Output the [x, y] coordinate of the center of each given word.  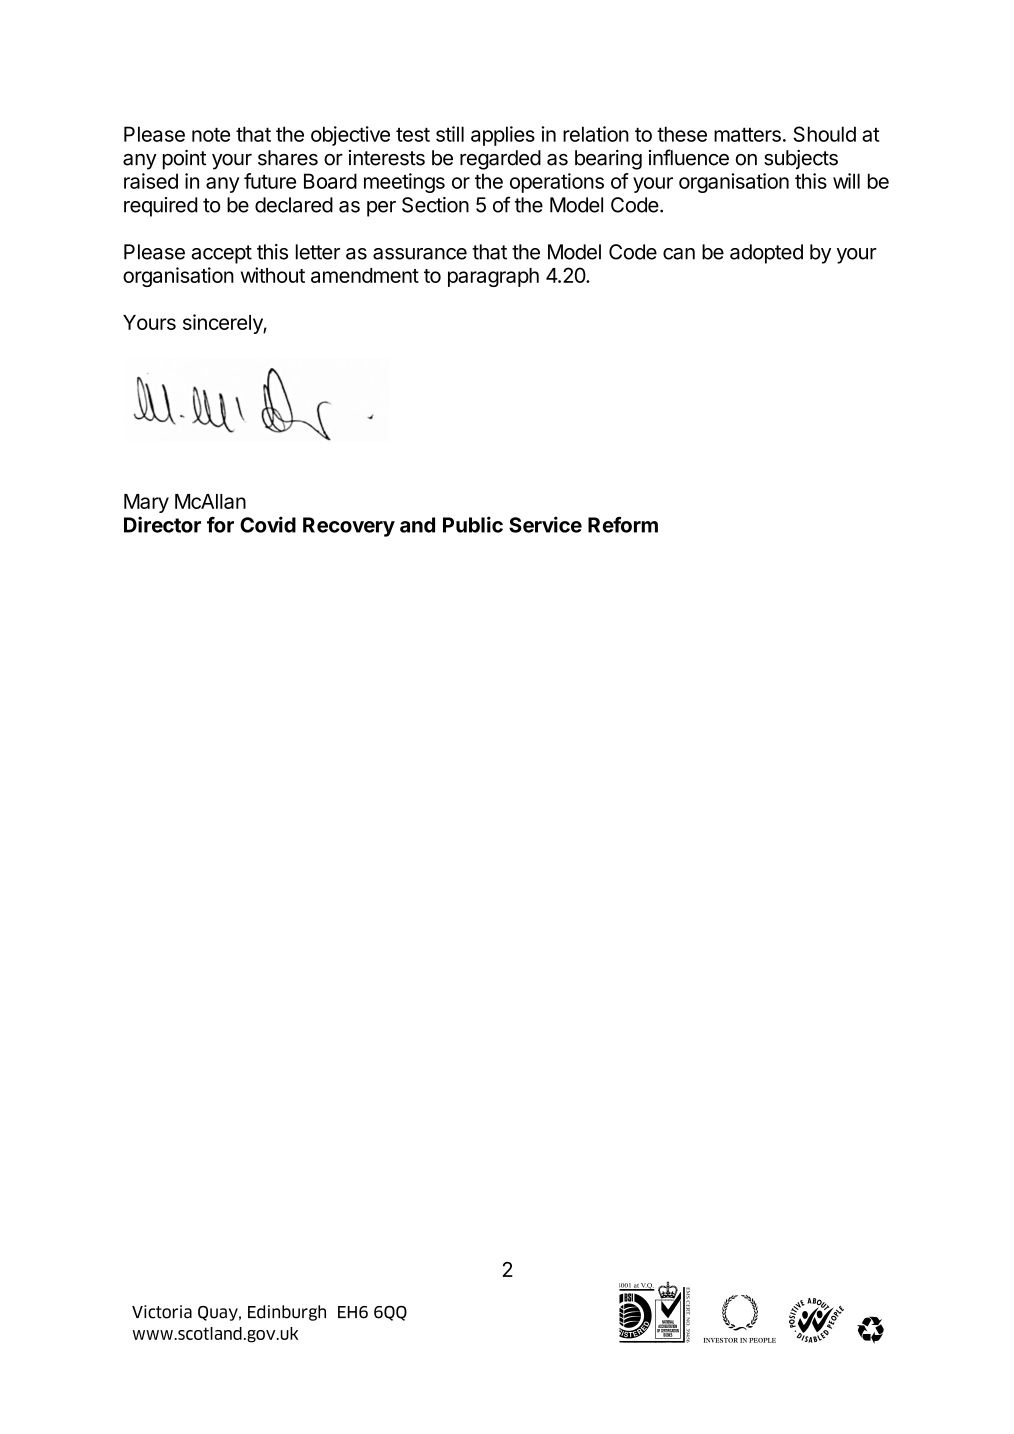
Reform [623, 525]
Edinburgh [287, 1313]
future [270, 181]
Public [473, 524]
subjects [801, 160]
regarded [500, 160]
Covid [268, 524]
